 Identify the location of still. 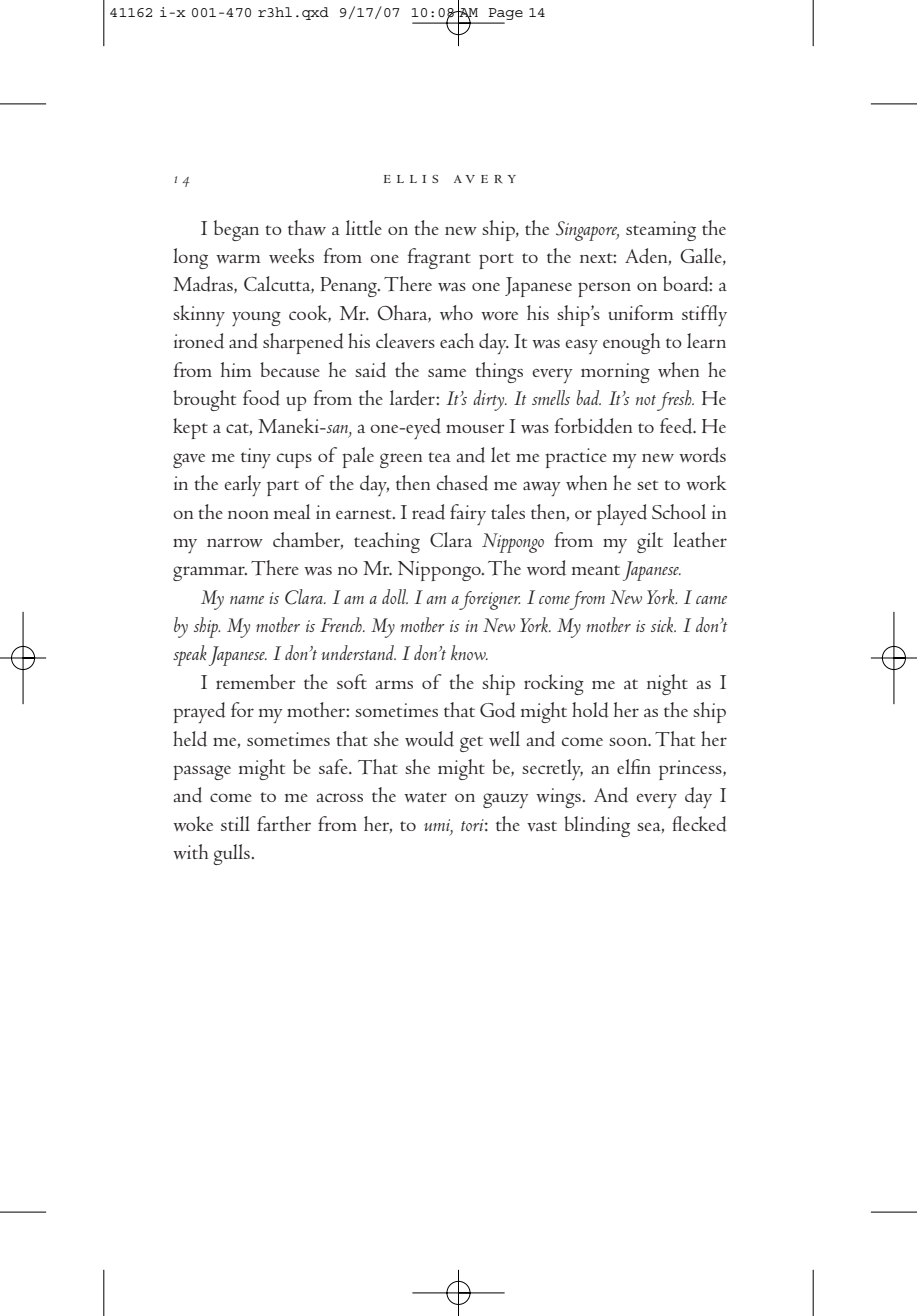
(235, 823).
